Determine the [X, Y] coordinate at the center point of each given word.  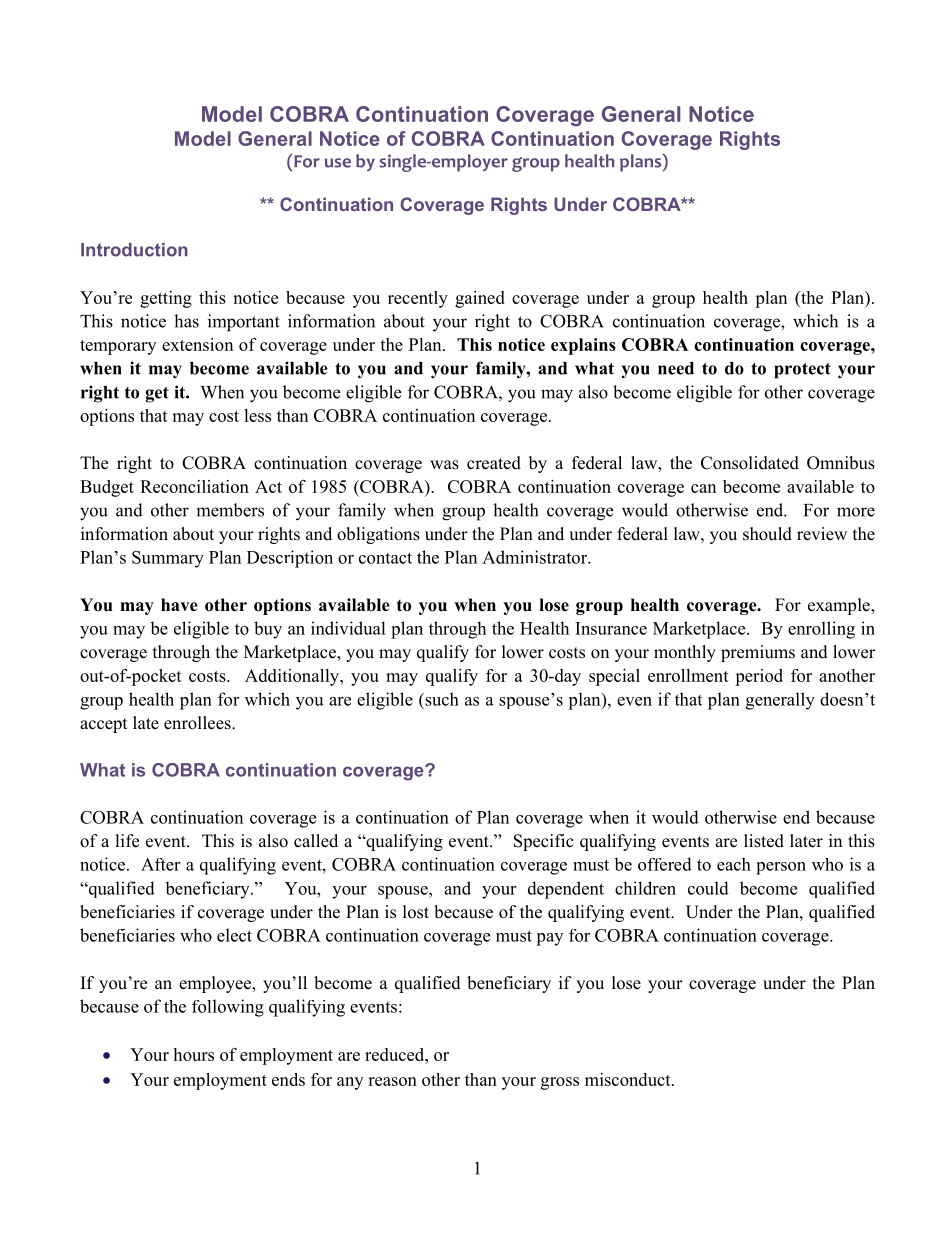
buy [268, 630]
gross [560, 1083]
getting [166, 299]
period [759, 677]
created [494, 463]
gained [480, 299]
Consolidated [750, 463]
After [160, 864]
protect [802, 371]
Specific [544, 842]
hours [193, 1054]
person [781, 868]
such [441, 699]
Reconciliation [194, 486]
